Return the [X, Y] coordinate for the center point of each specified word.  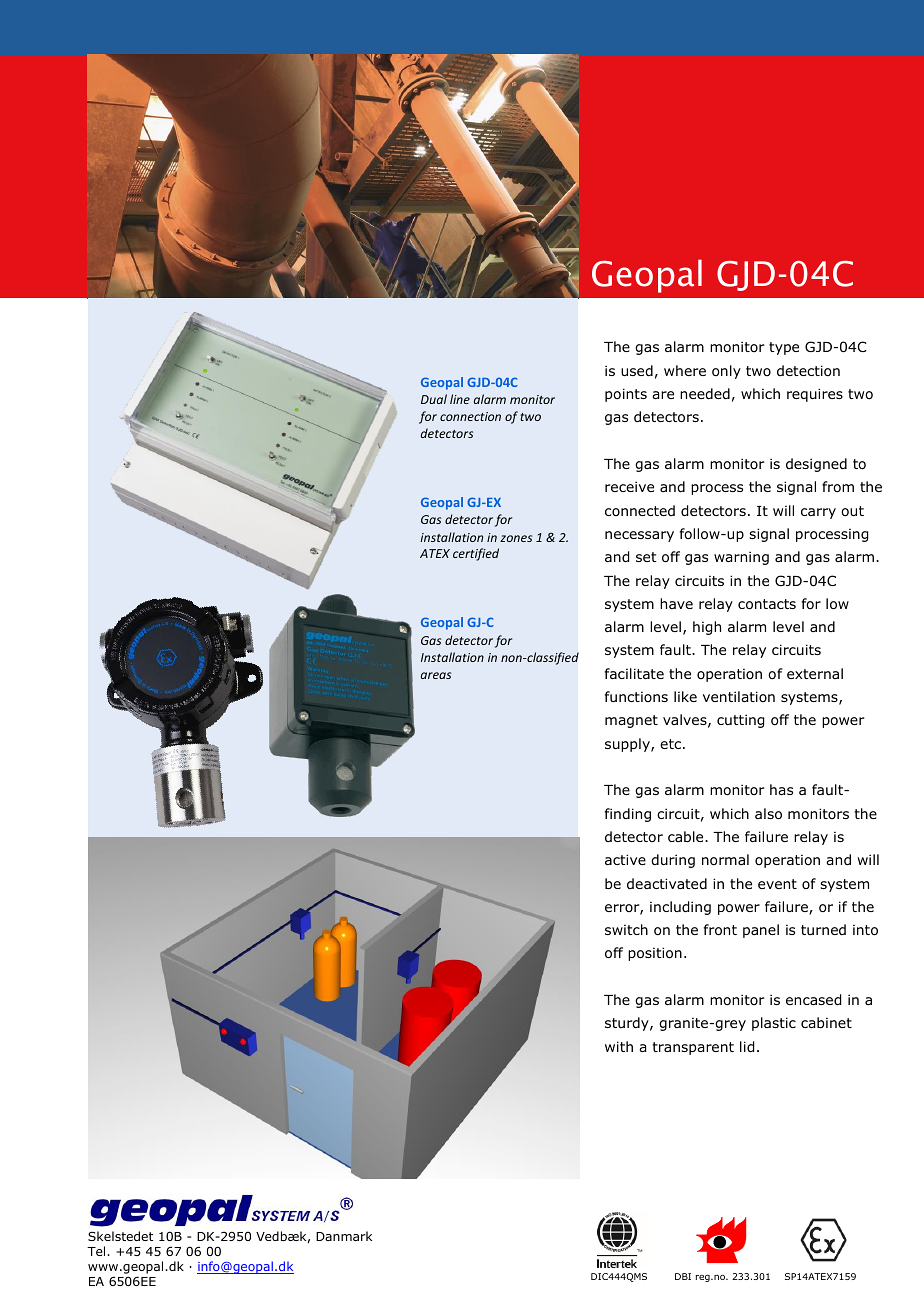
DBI [683, 1276]
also [768, 814]
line [460, 399]
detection [808, 371]
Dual [434, 399]
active [625, 859]
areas [436, 675]
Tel [97, 1251]
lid [747, 1047]
